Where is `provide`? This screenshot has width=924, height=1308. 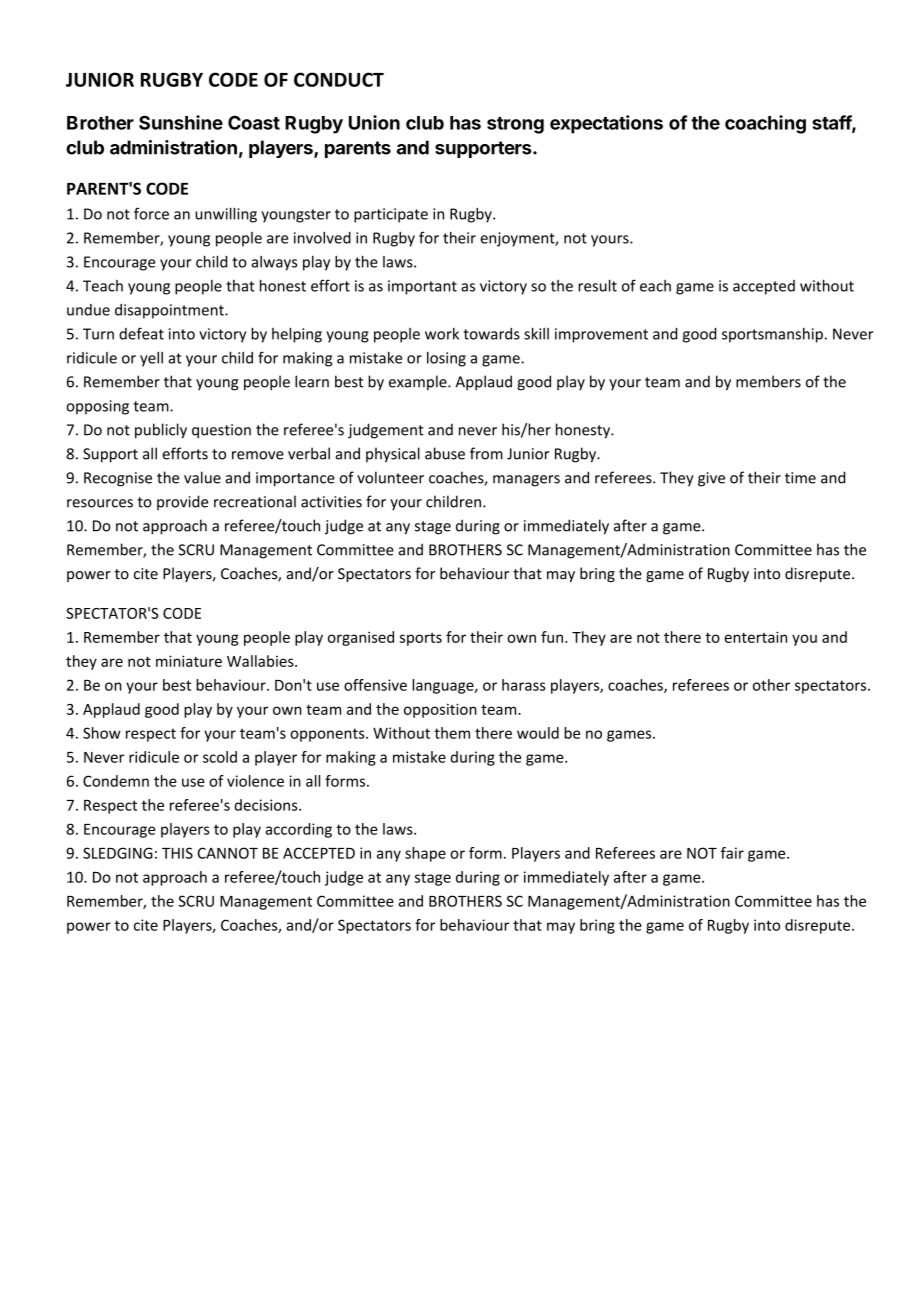 provide is located at coordinates (182, 502).
